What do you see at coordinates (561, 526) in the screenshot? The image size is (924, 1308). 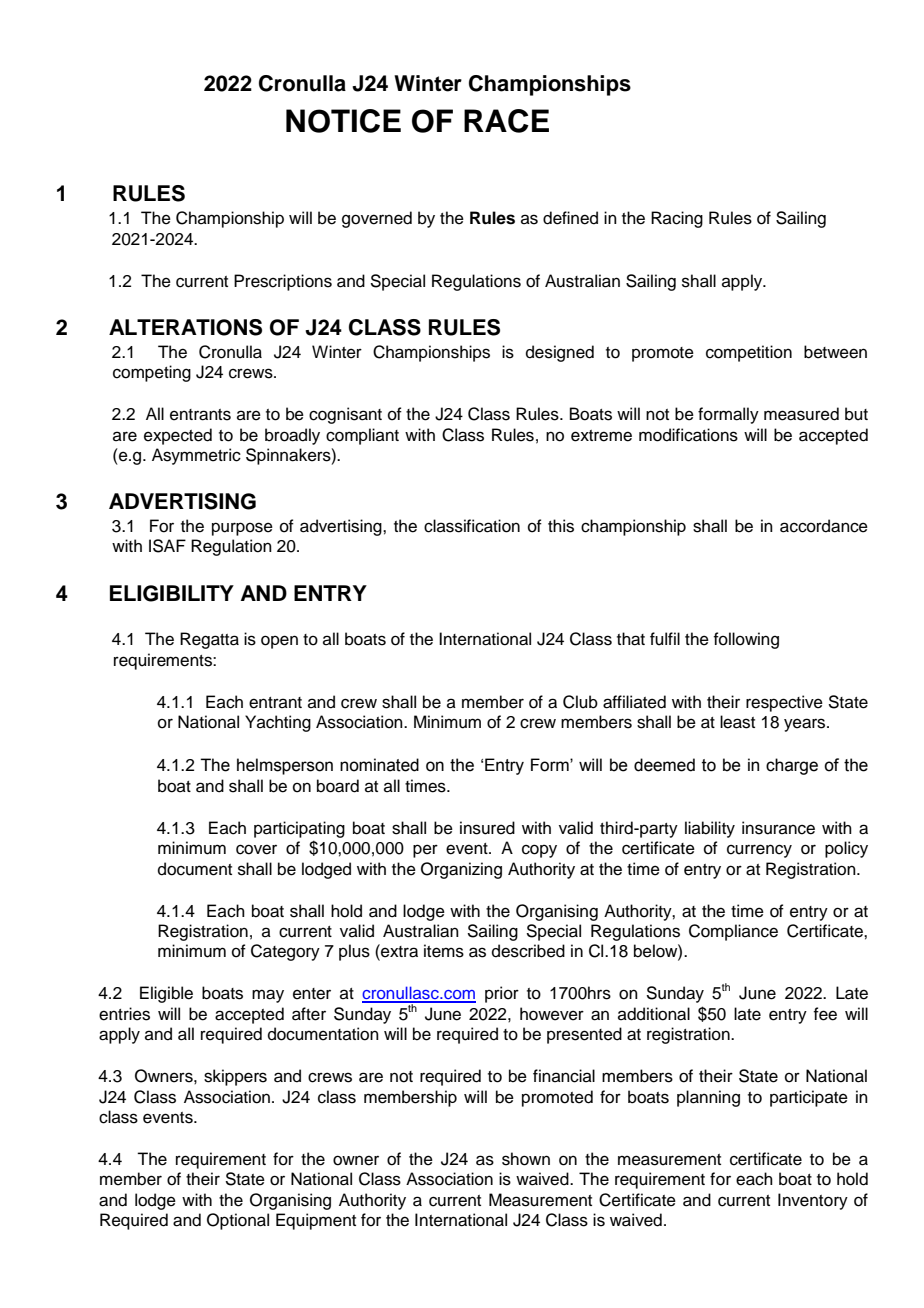 I see `this` at bounding box center [561, 526].
